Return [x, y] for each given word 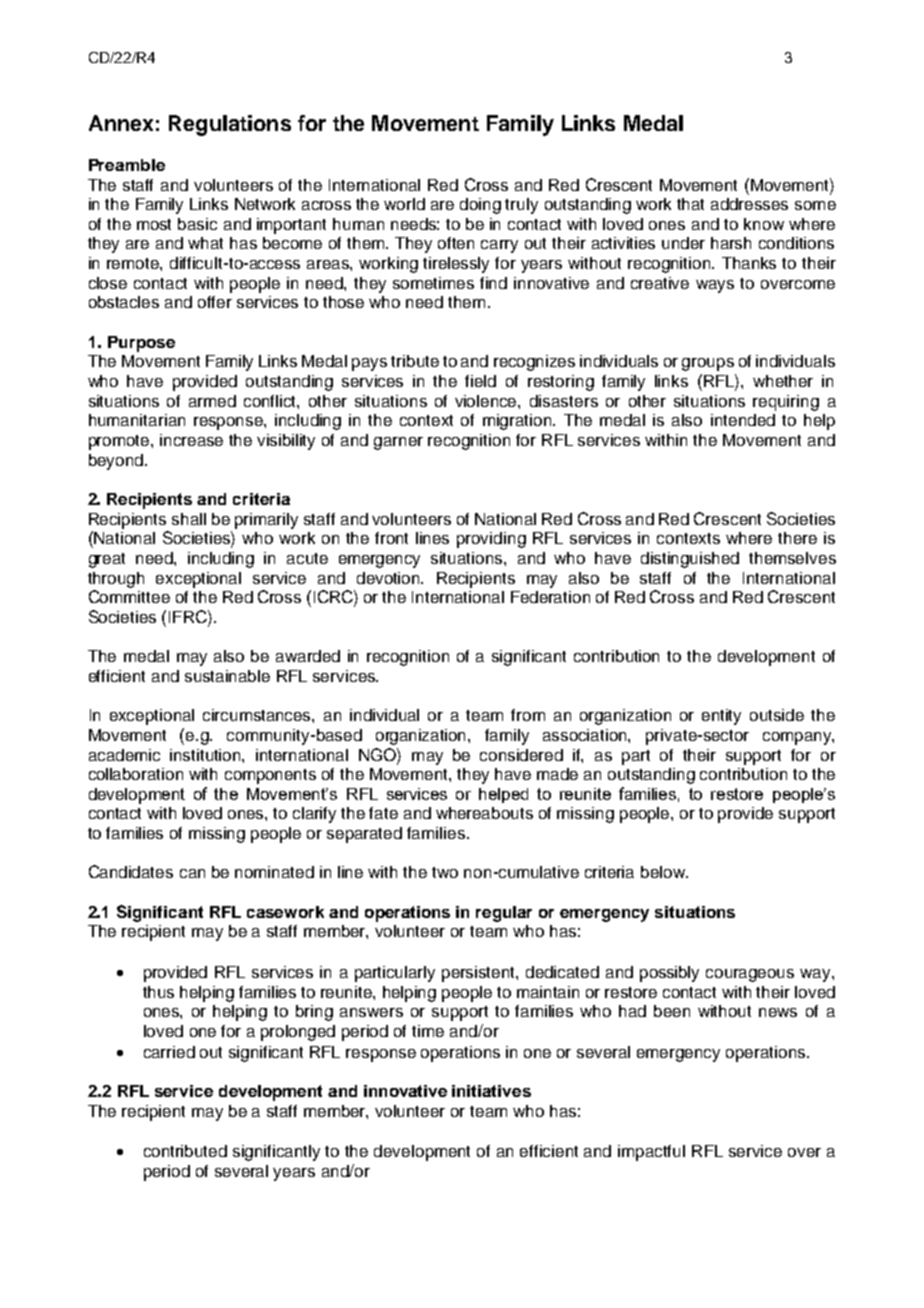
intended [743, 420]
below [664, 872]
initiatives [491, 1091]
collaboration [136, 774]
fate [383, 813]
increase [191, 440]
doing [480, 206]
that [690, 204]
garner [398, 443]
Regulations [230, 125]
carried [169, 1052]
